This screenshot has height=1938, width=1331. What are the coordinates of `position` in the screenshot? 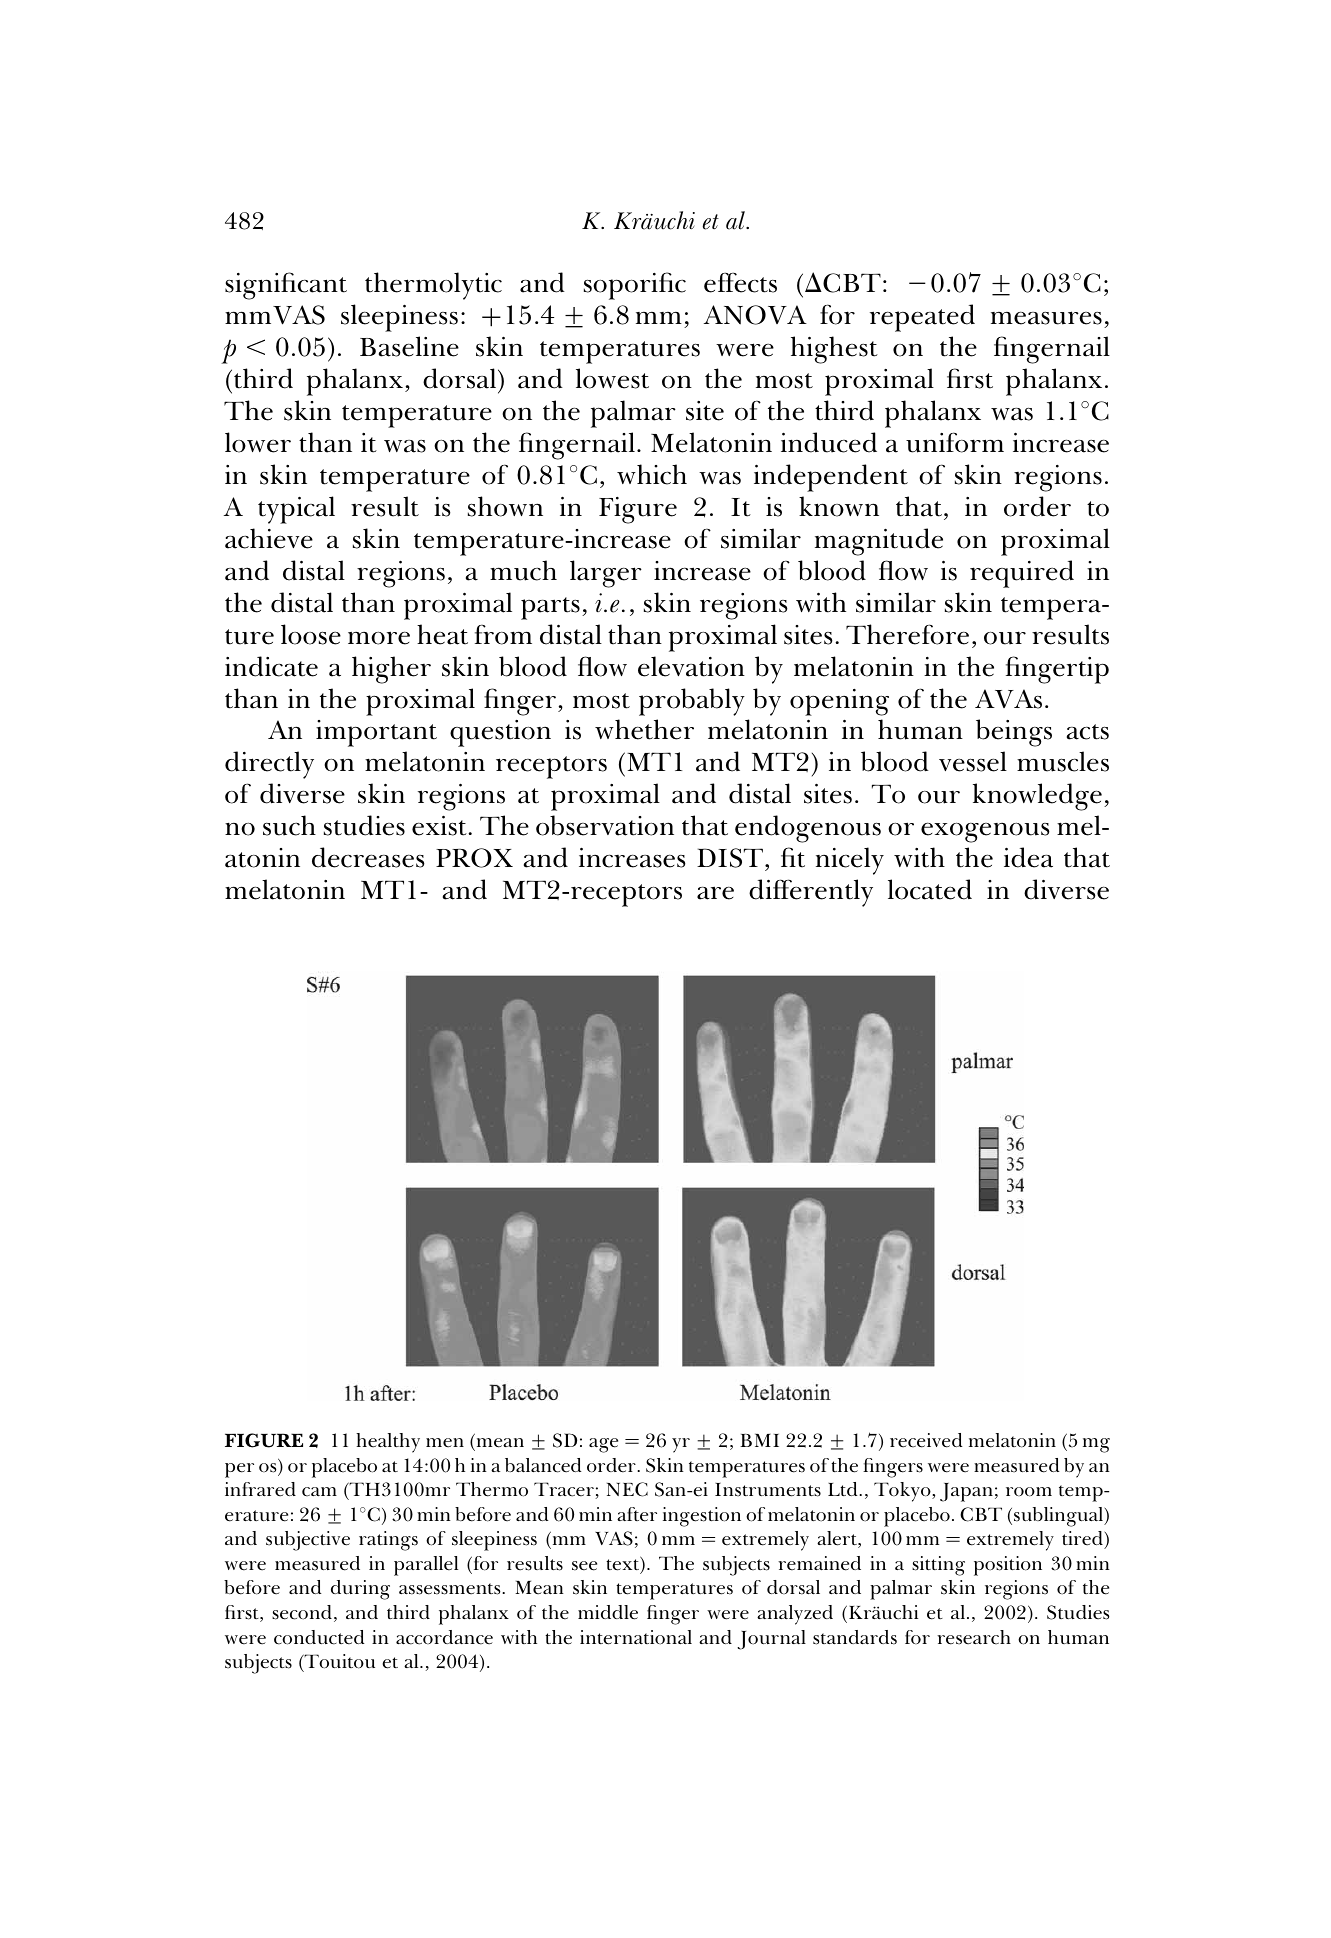 It's located at (1008, 1566).
